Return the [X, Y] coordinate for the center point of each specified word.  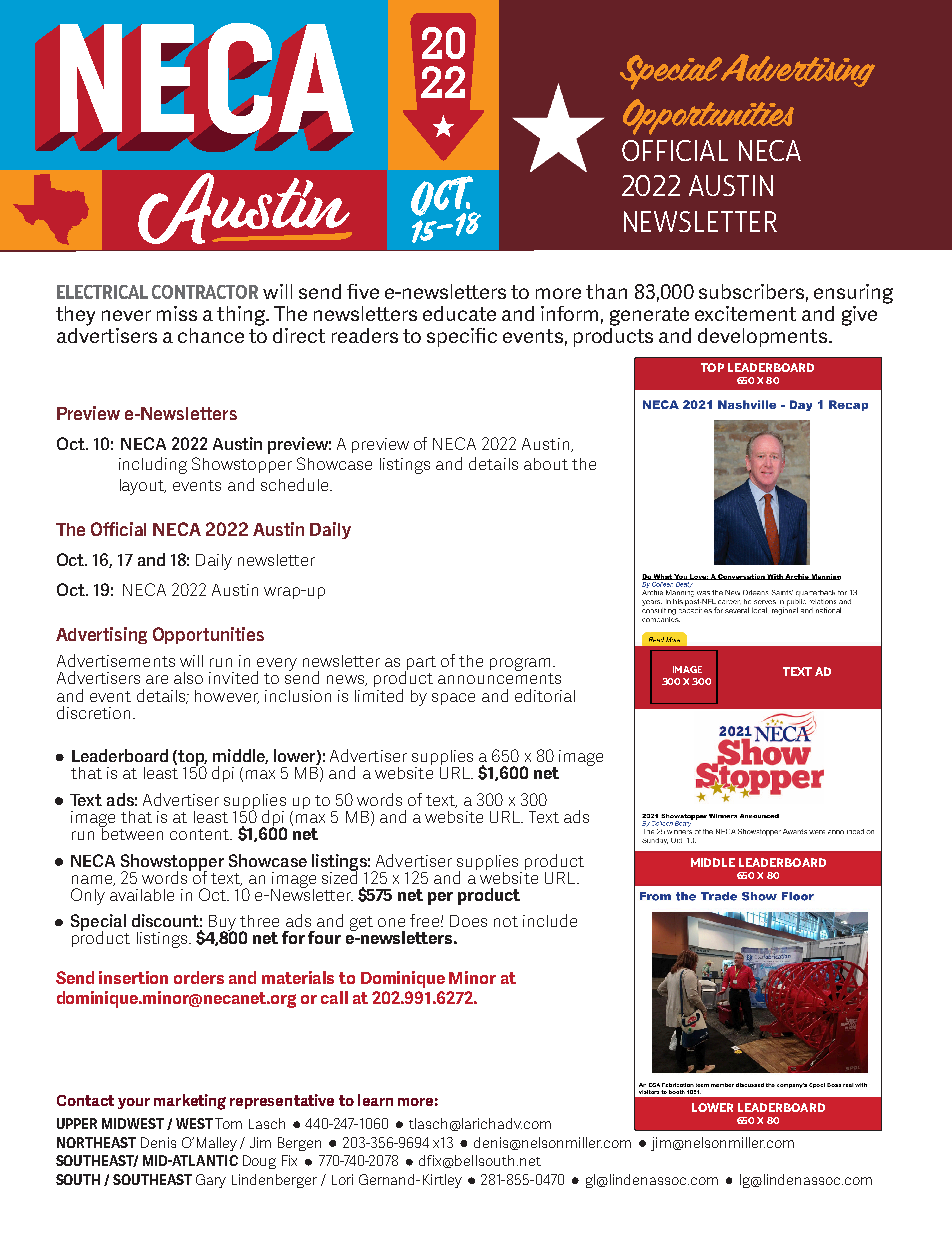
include [550, 920]
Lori [342, 1179]
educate [459, 313]
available [142, 893]
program [522, 666]
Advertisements [116, 660]
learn [375, 1100]
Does [468, 921]
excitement [745, 313]
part [420, 664]
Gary [211, 1181]
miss [177, 313]
